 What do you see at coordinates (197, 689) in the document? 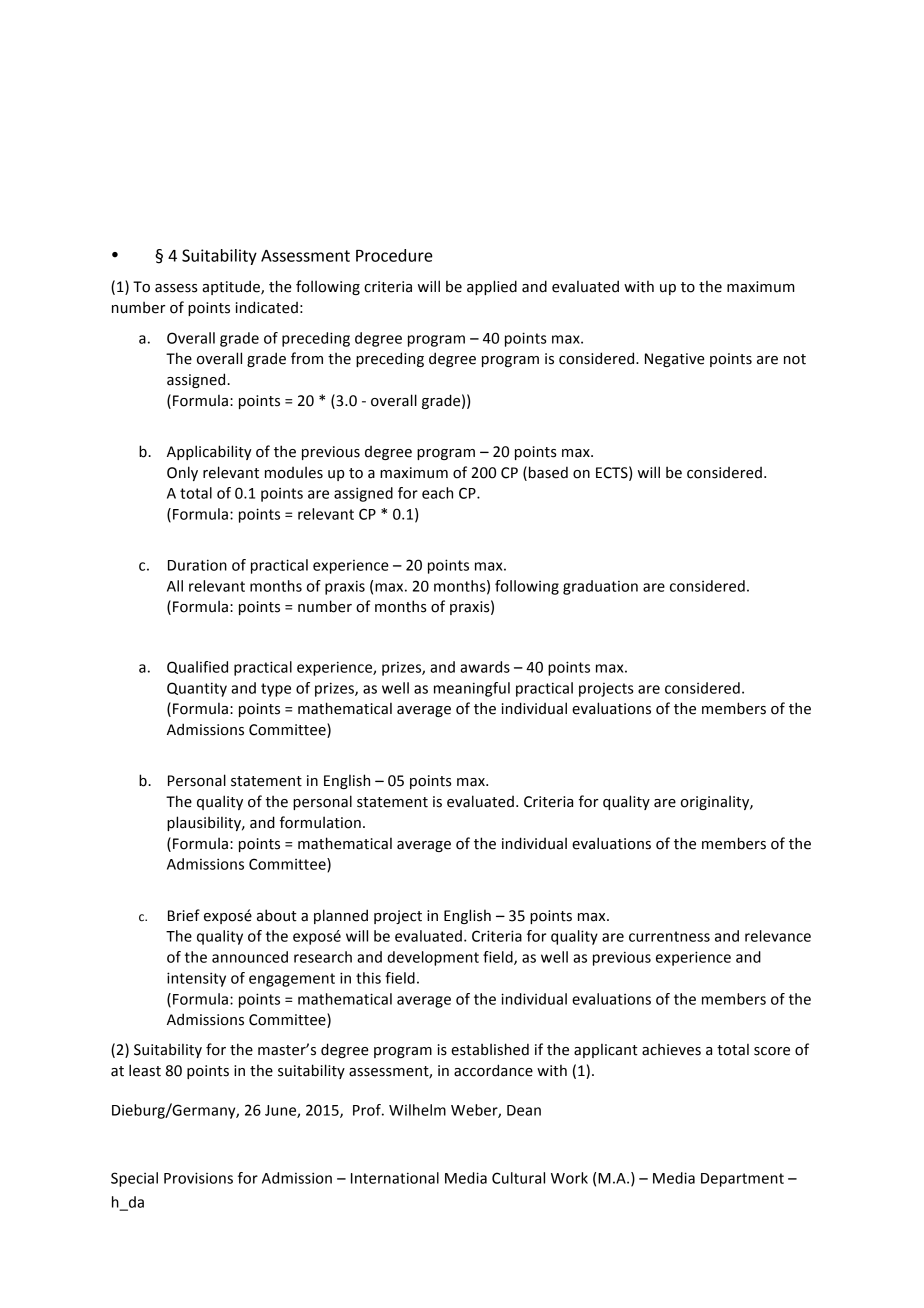
I see `Quantity` at bounding box center [197, 689].
